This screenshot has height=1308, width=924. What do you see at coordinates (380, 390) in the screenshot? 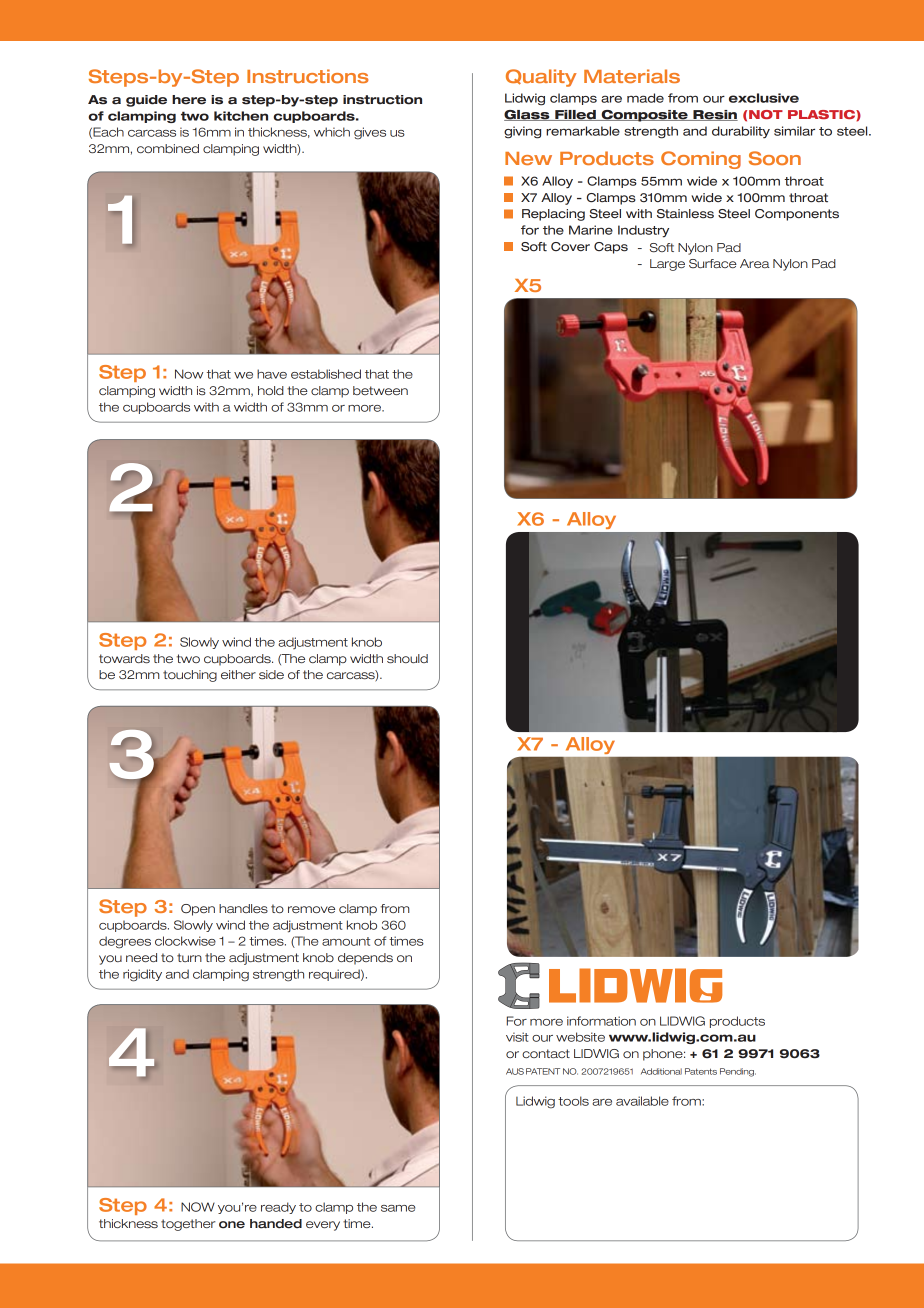
I see `between` at bounding box center [380, 390].
